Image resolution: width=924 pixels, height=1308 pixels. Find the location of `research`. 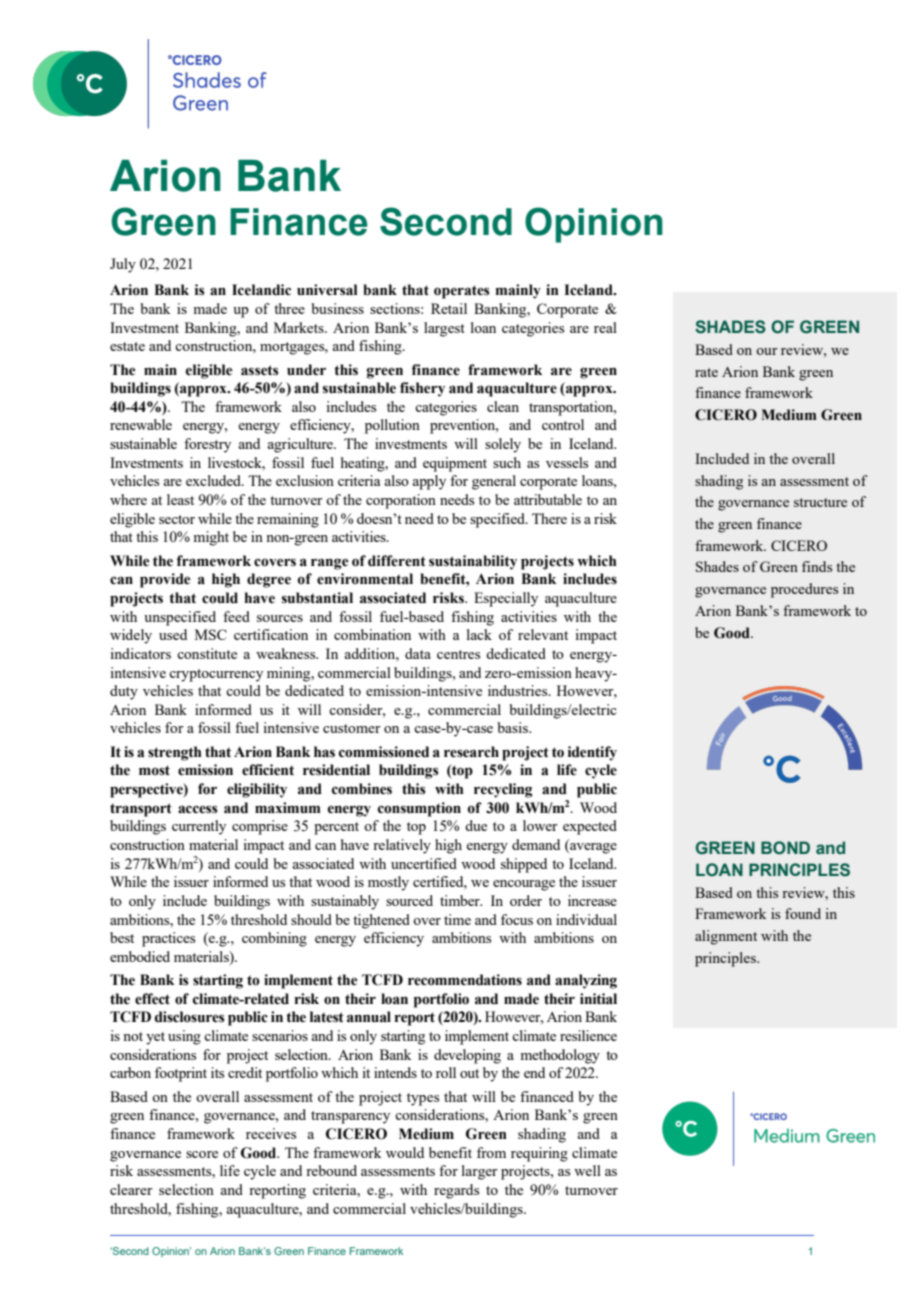

research is located at coordinates (471, 752).
